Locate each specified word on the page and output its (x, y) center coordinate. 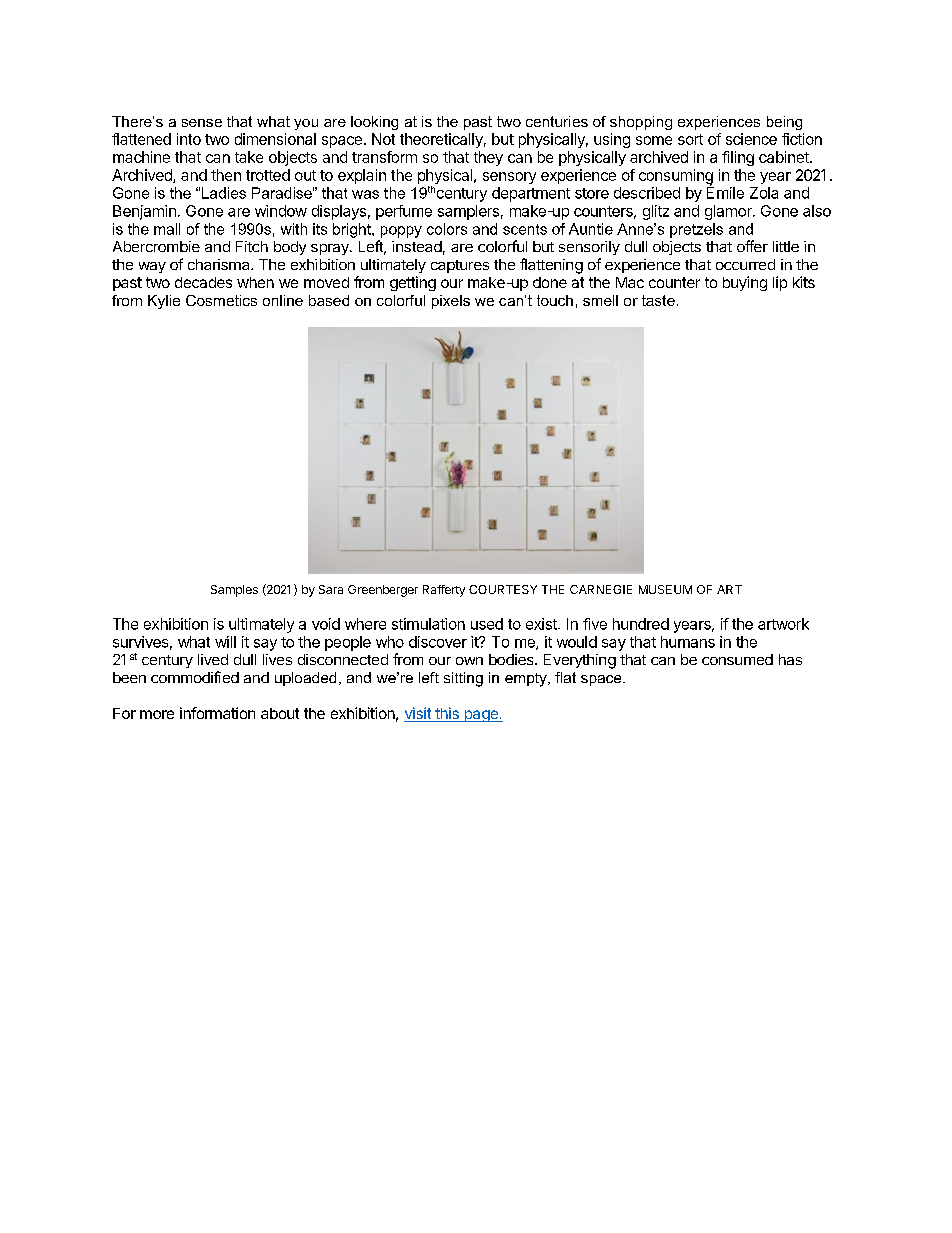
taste (658, 300)
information (217, 713)
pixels (451, 302)
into (189, 139)
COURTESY (503, 589)
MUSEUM (665, 589)
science (751, 139)
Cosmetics (221, 300)
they (488, 158)
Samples (234, 591)
